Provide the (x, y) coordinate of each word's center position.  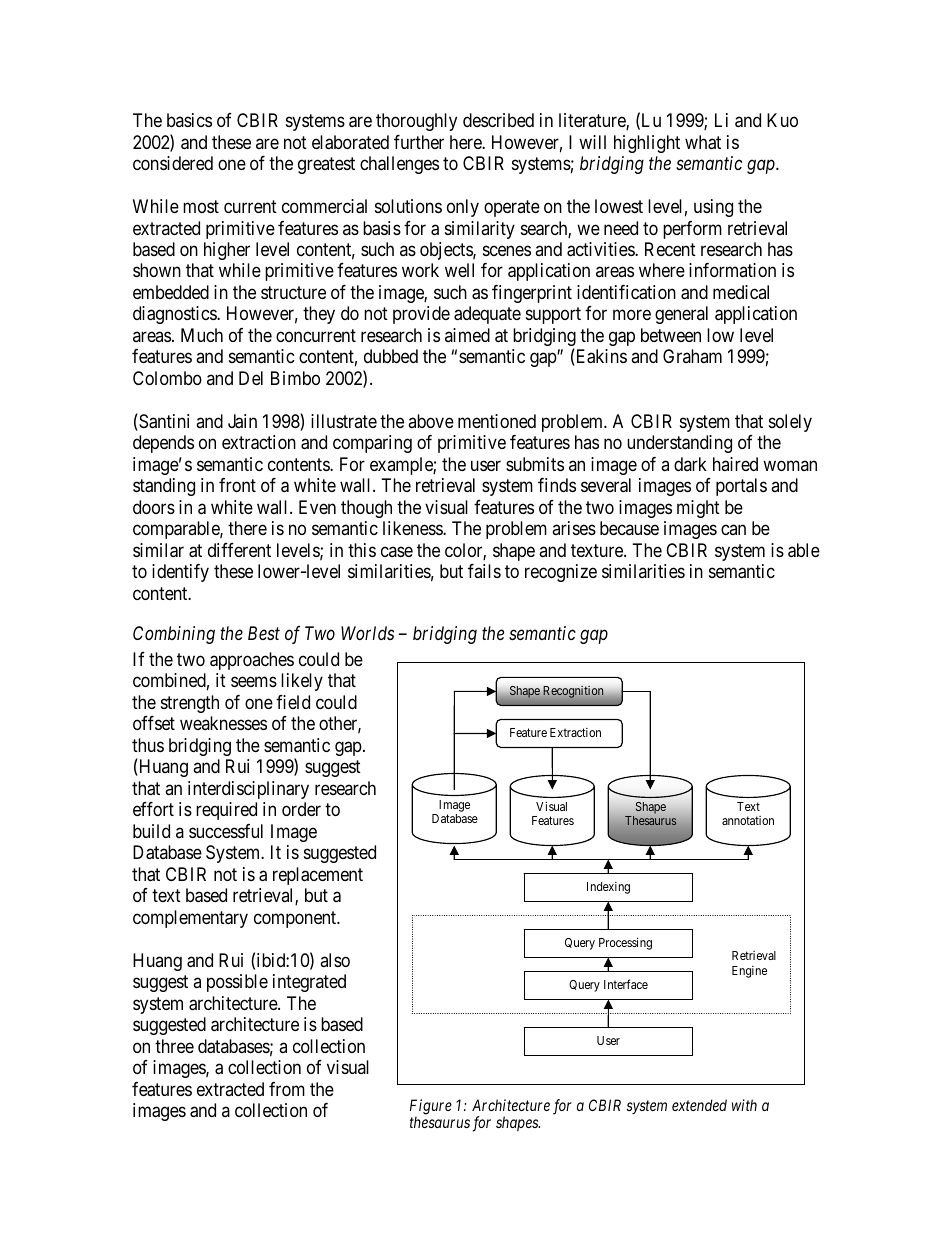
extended (699, 1105)
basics (189, 120)
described (498, 120)
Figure (431, 1108)
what (703, 142)
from (287, 1089)
